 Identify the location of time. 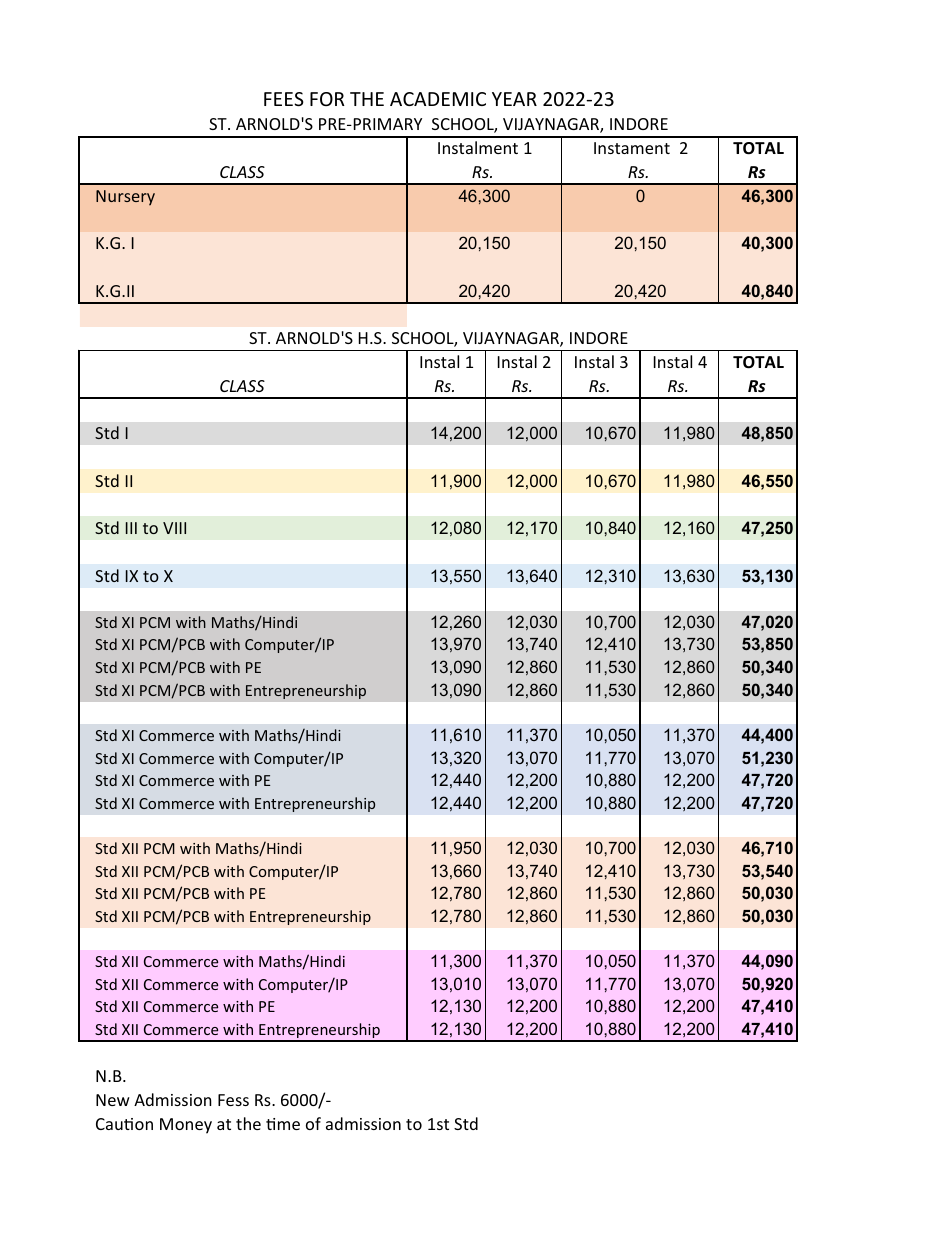
(283, 1124).
